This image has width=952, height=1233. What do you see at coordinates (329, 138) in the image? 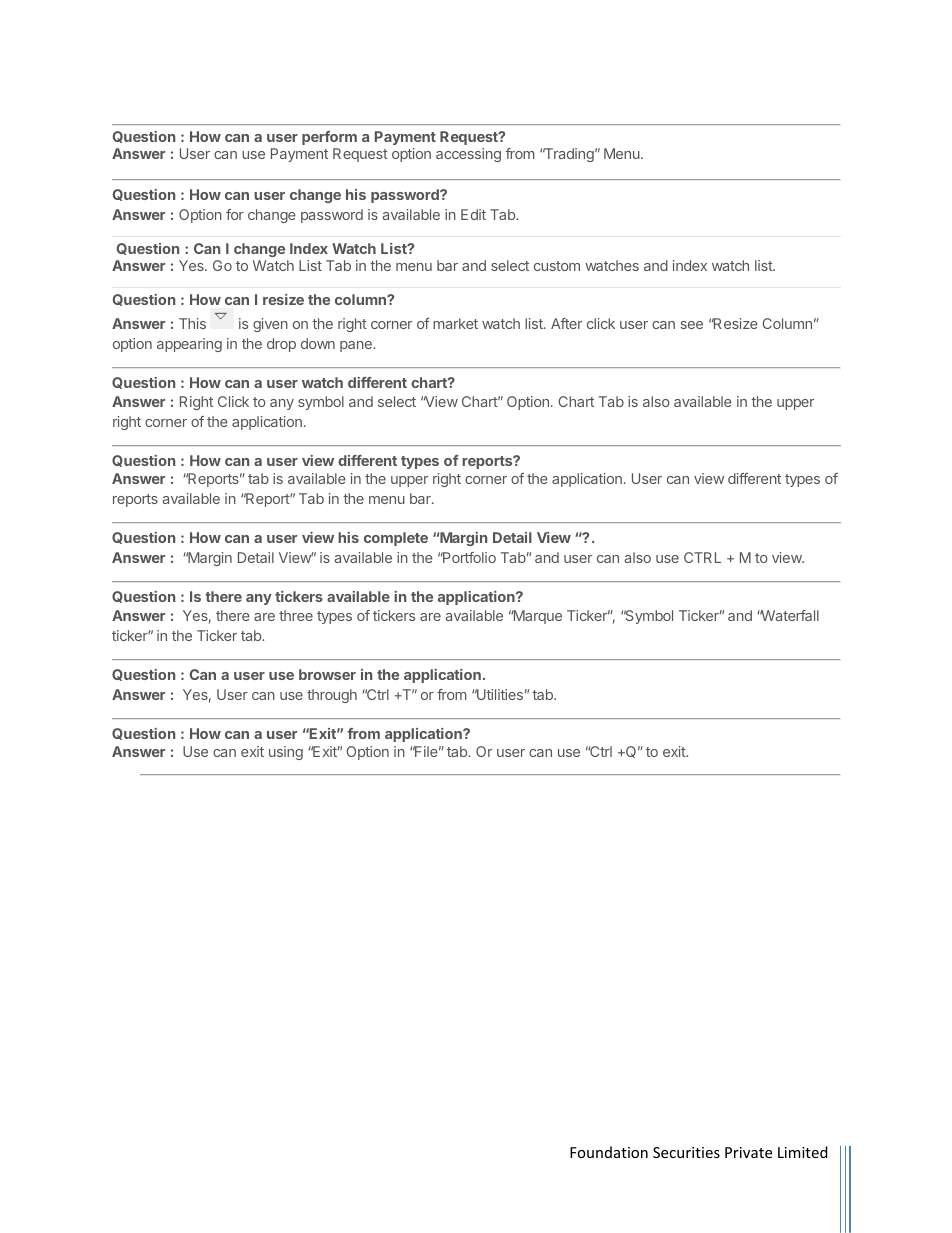
I see `perform` at bounding box center [329, 138].
